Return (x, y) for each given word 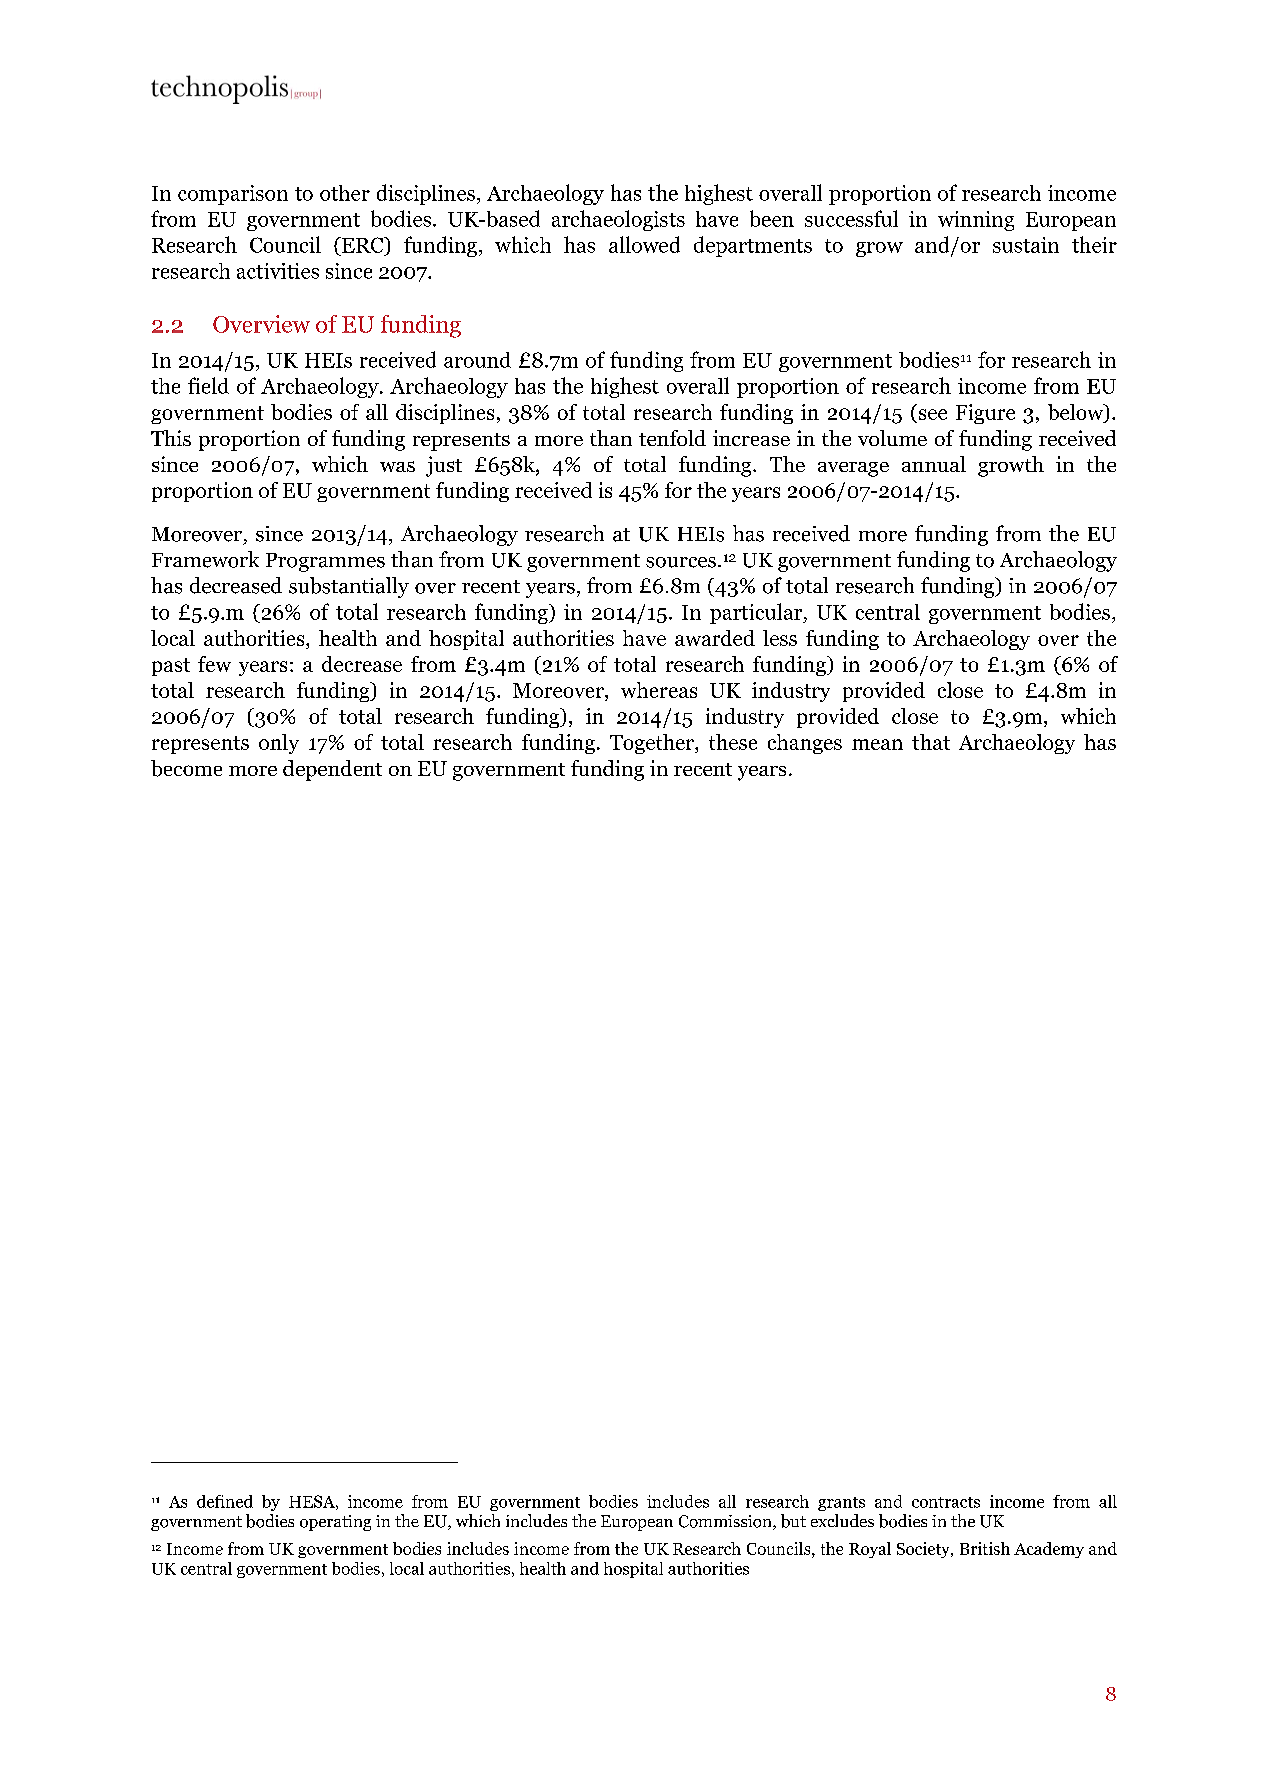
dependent (332, 770)
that (931, 742)
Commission (726, 1522)
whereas (659, 690)
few (214, 664)
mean (877, 744)
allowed (644, 244)
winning (976, 221)
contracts (946, 1502)
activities (278, 271)
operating (335, 1523)
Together (653, 744)
